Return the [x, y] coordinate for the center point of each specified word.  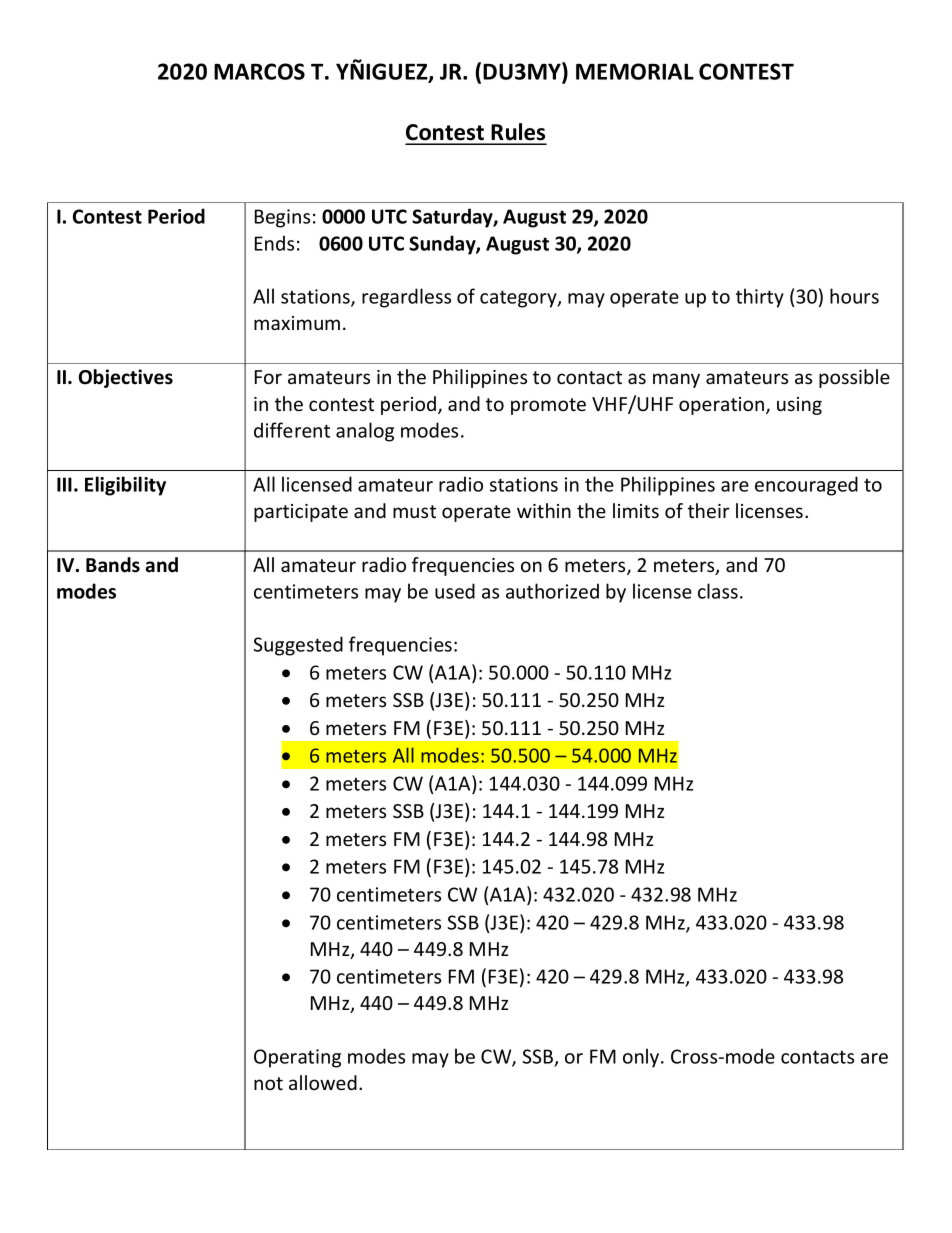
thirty [760, 298]
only [642, 1058]
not [268, 1083]
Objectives [126, 378]
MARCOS [259, 71]
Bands [113, 565]
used [455, 591]
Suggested [298, 646]
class [719, 591]
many [676, 380]
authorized [552, 591]
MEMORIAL [635, 71]
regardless [406, 298]
